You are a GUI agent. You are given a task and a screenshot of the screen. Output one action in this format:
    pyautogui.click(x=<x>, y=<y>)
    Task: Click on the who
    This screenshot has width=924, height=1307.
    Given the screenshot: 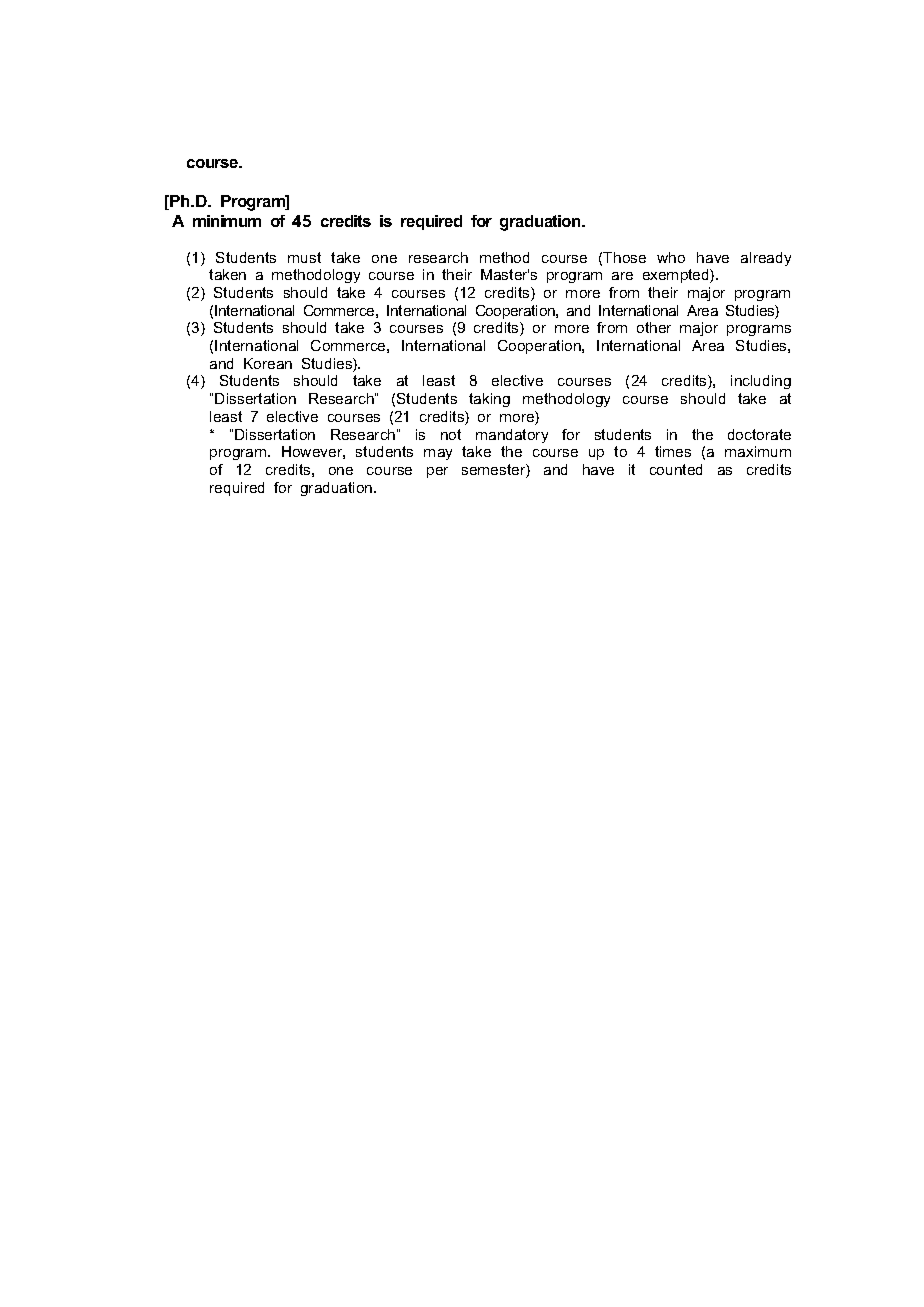 What is the action you would take?
    pyautogui.click(x=671, y=257)
